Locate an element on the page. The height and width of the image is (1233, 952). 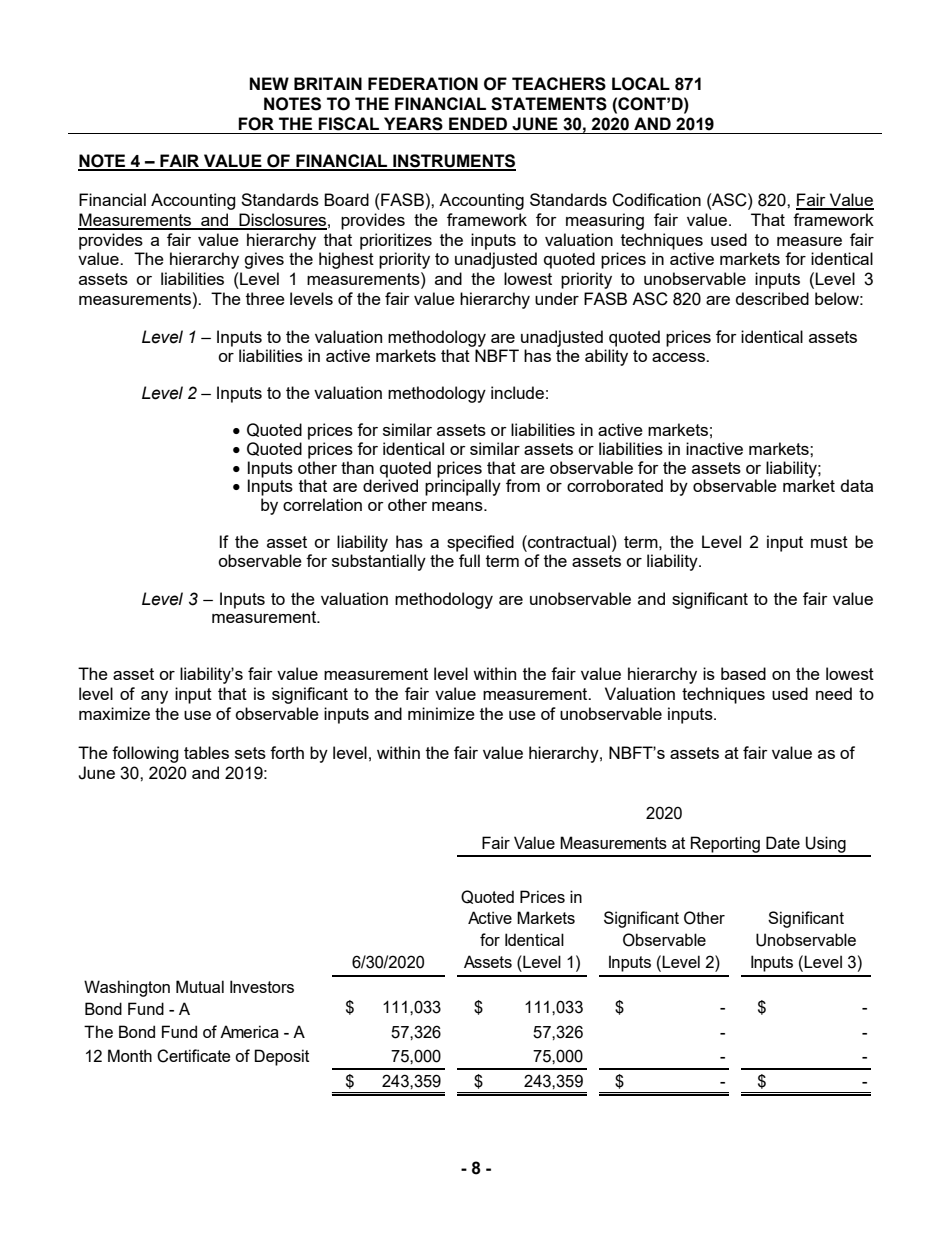
three is located at coordinates (265, 298).
